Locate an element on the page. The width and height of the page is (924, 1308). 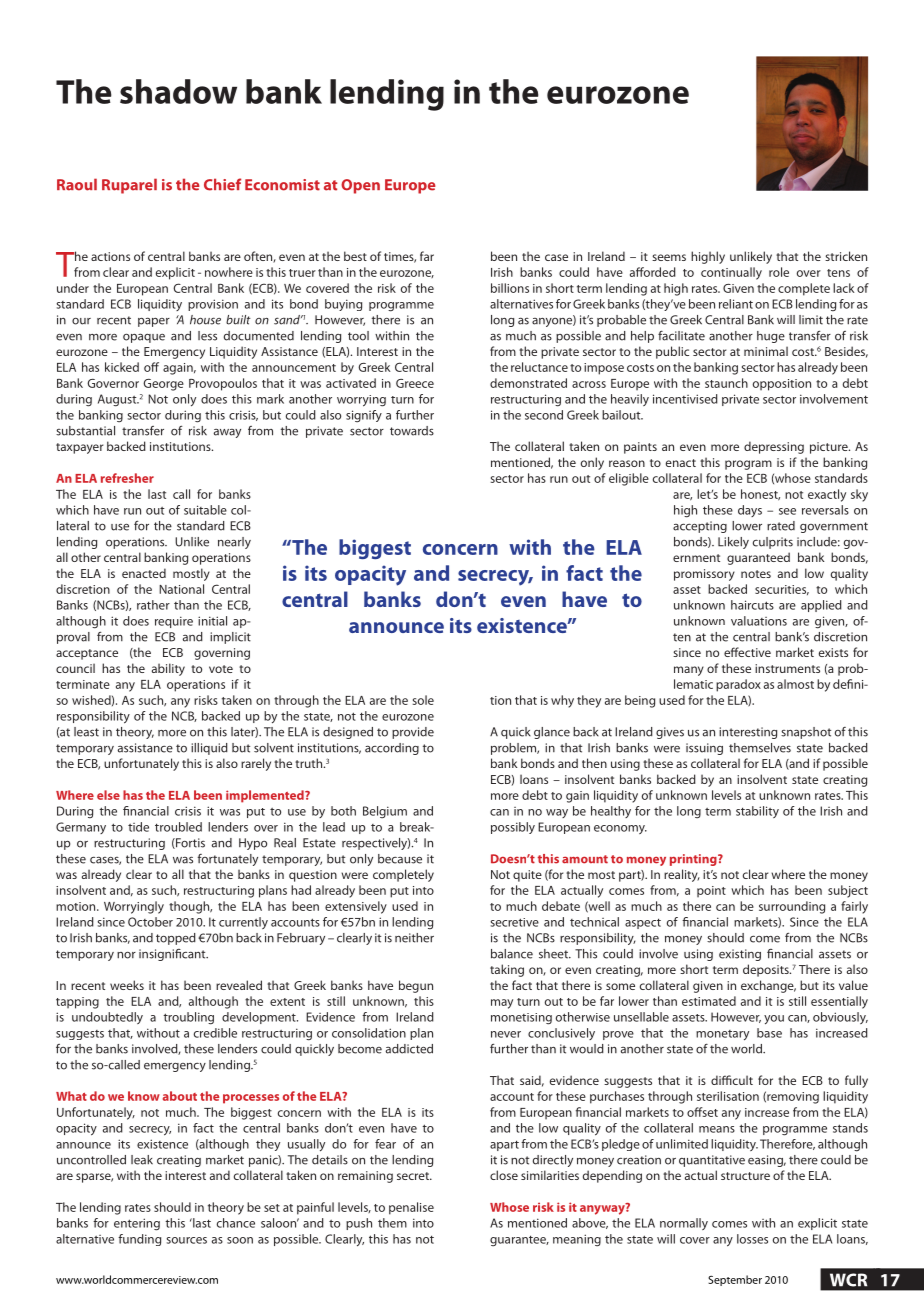
Open is located at coordinates (360, 186).
